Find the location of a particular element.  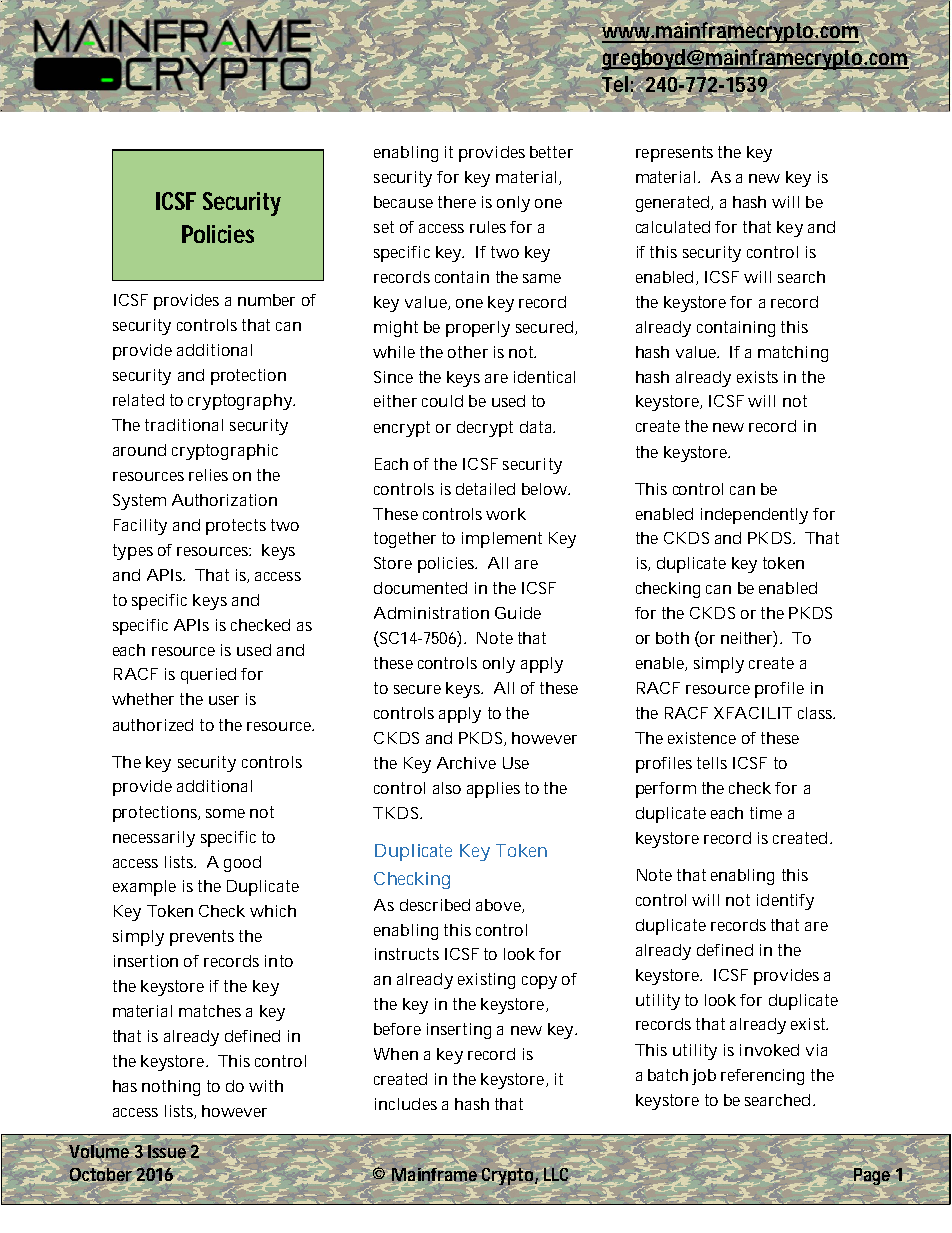

Page is located at coordinates (872, 1175).
